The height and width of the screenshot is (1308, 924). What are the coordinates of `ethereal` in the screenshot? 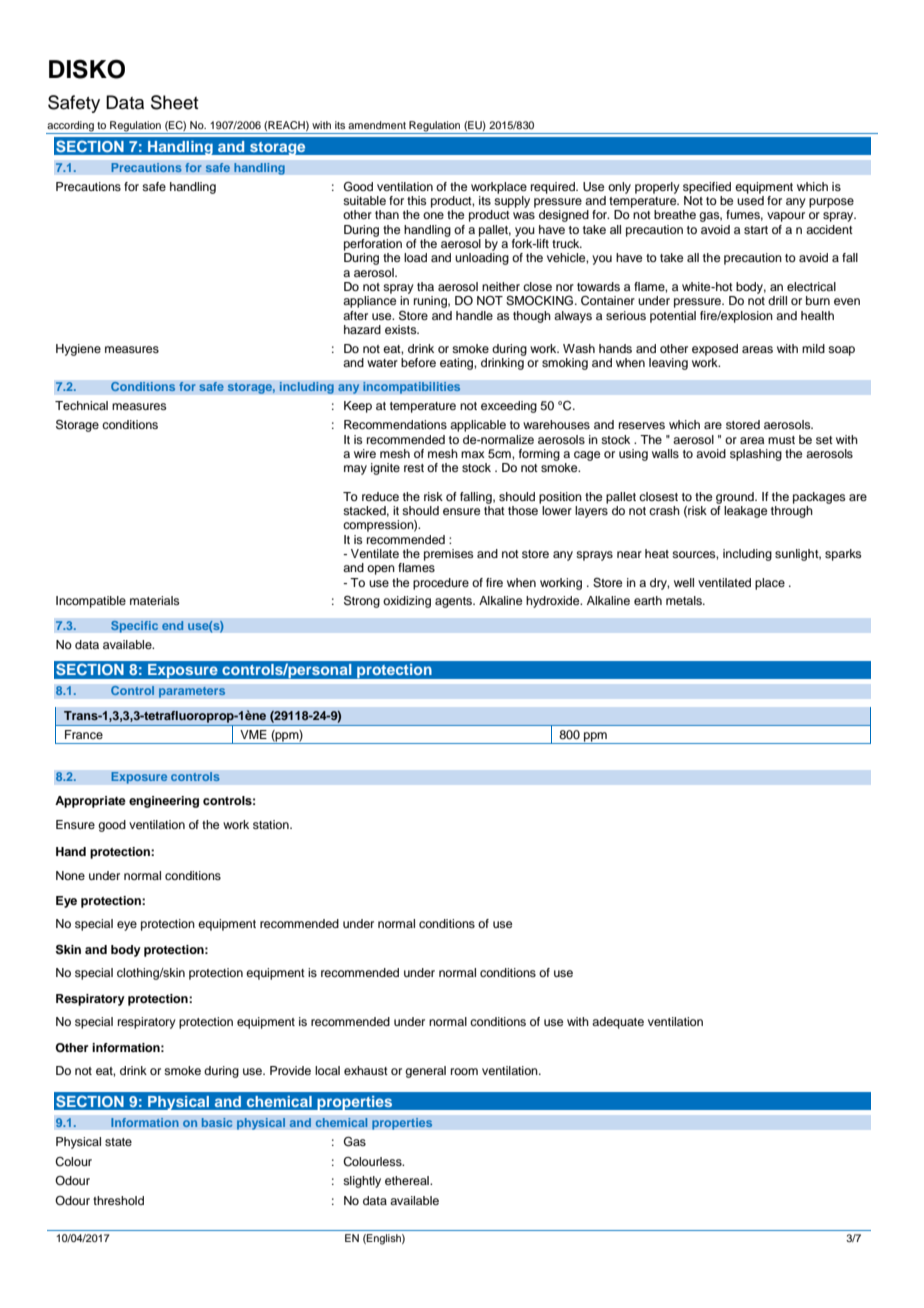 It's located at (408, 1180).
